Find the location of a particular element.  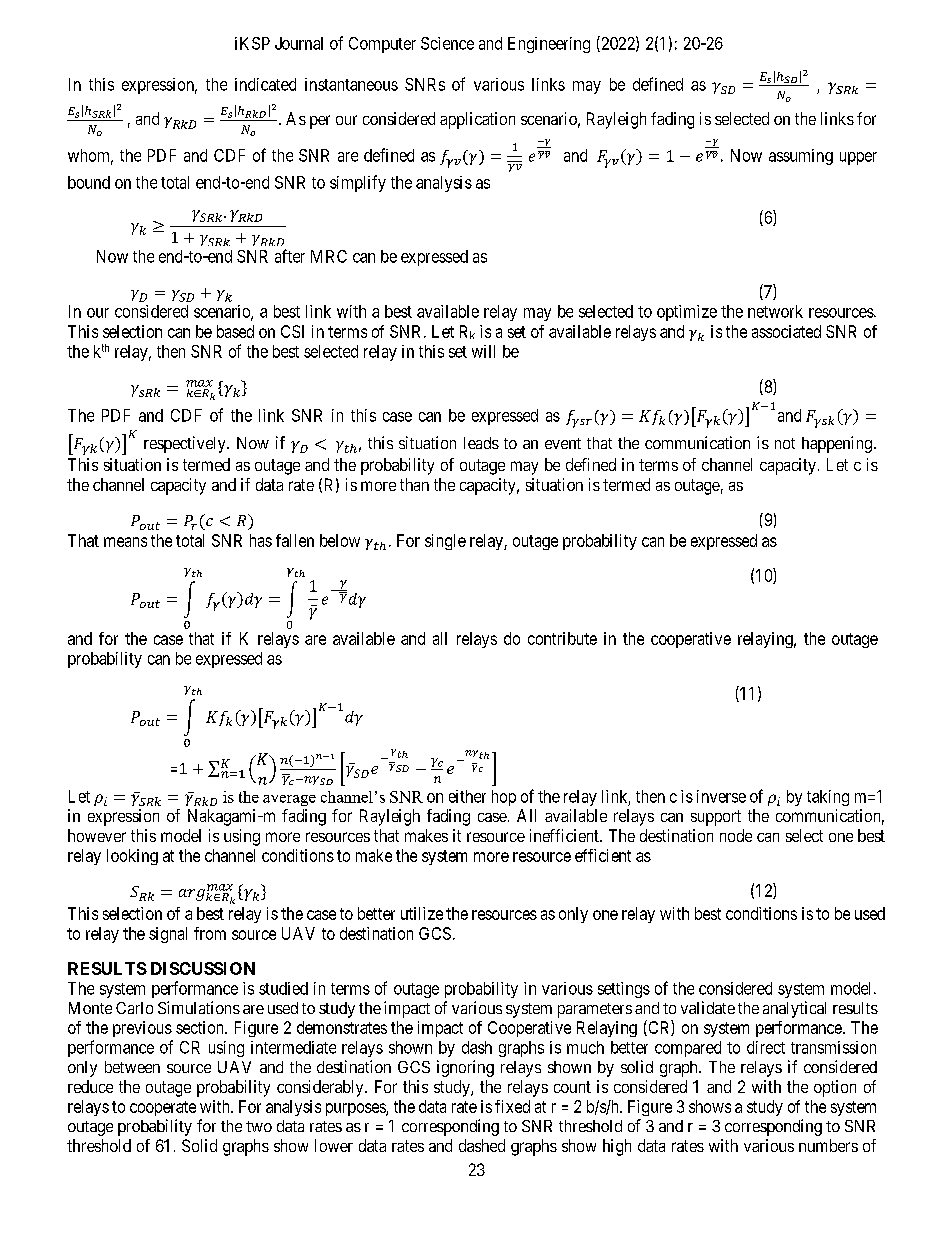

fixed is located at coordinates (512, 1106).
